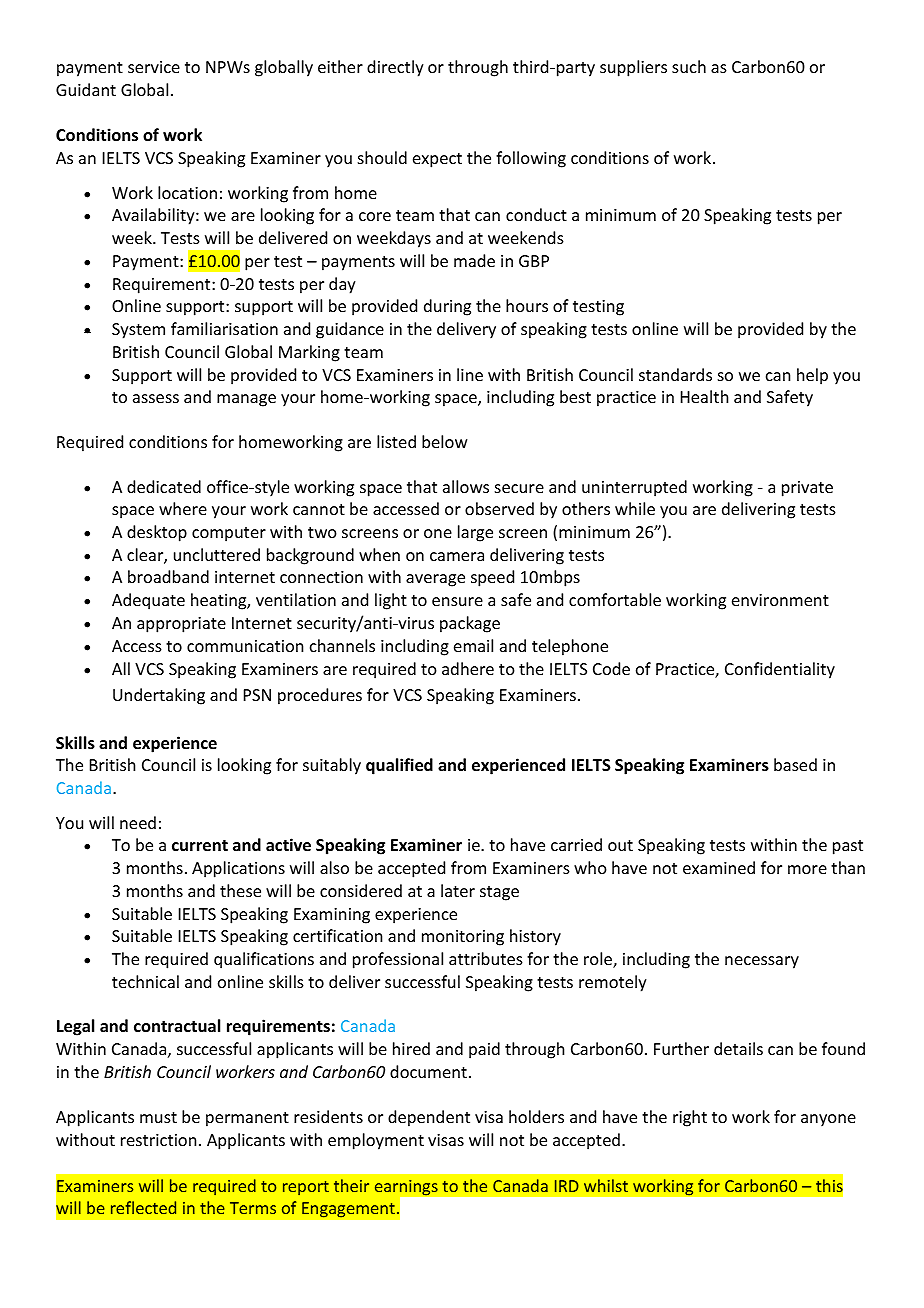 Image resolution: width=924 pixels, height=1308 pixels. I want to click on appropriate, so click(181, 625).
